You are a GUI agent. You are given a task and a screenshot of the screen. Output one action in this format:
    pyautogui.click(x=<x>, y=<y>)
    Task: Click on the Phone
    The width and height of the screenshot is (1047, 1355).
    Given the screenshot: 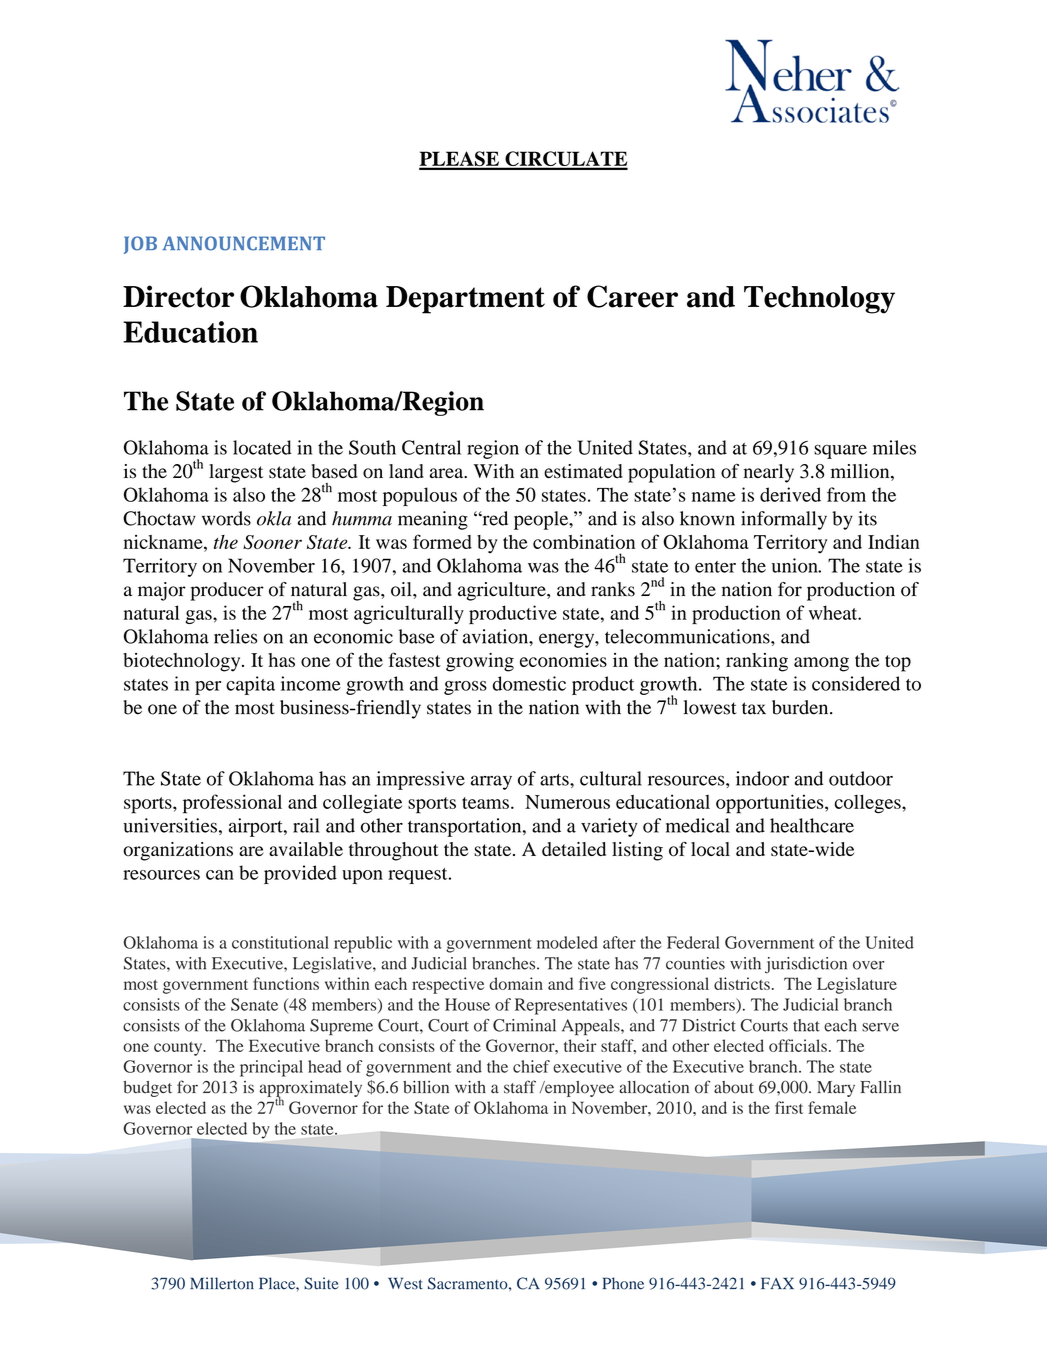 What is the action you would take?
    pyautogui.click(x=623, y=1283)
